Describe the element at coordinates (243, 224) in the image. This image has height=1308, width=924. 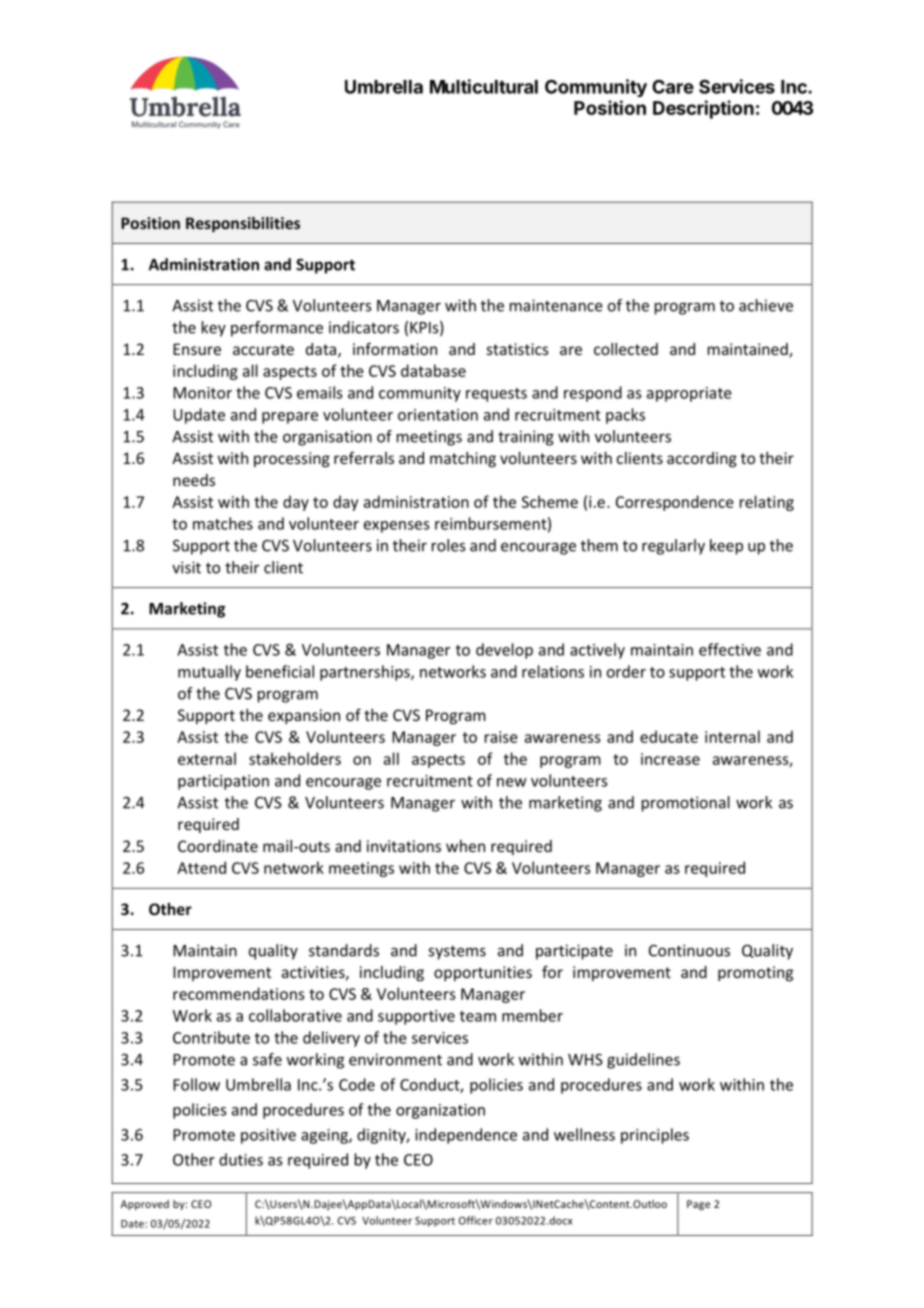
I see `Responsibilities` at that location.
